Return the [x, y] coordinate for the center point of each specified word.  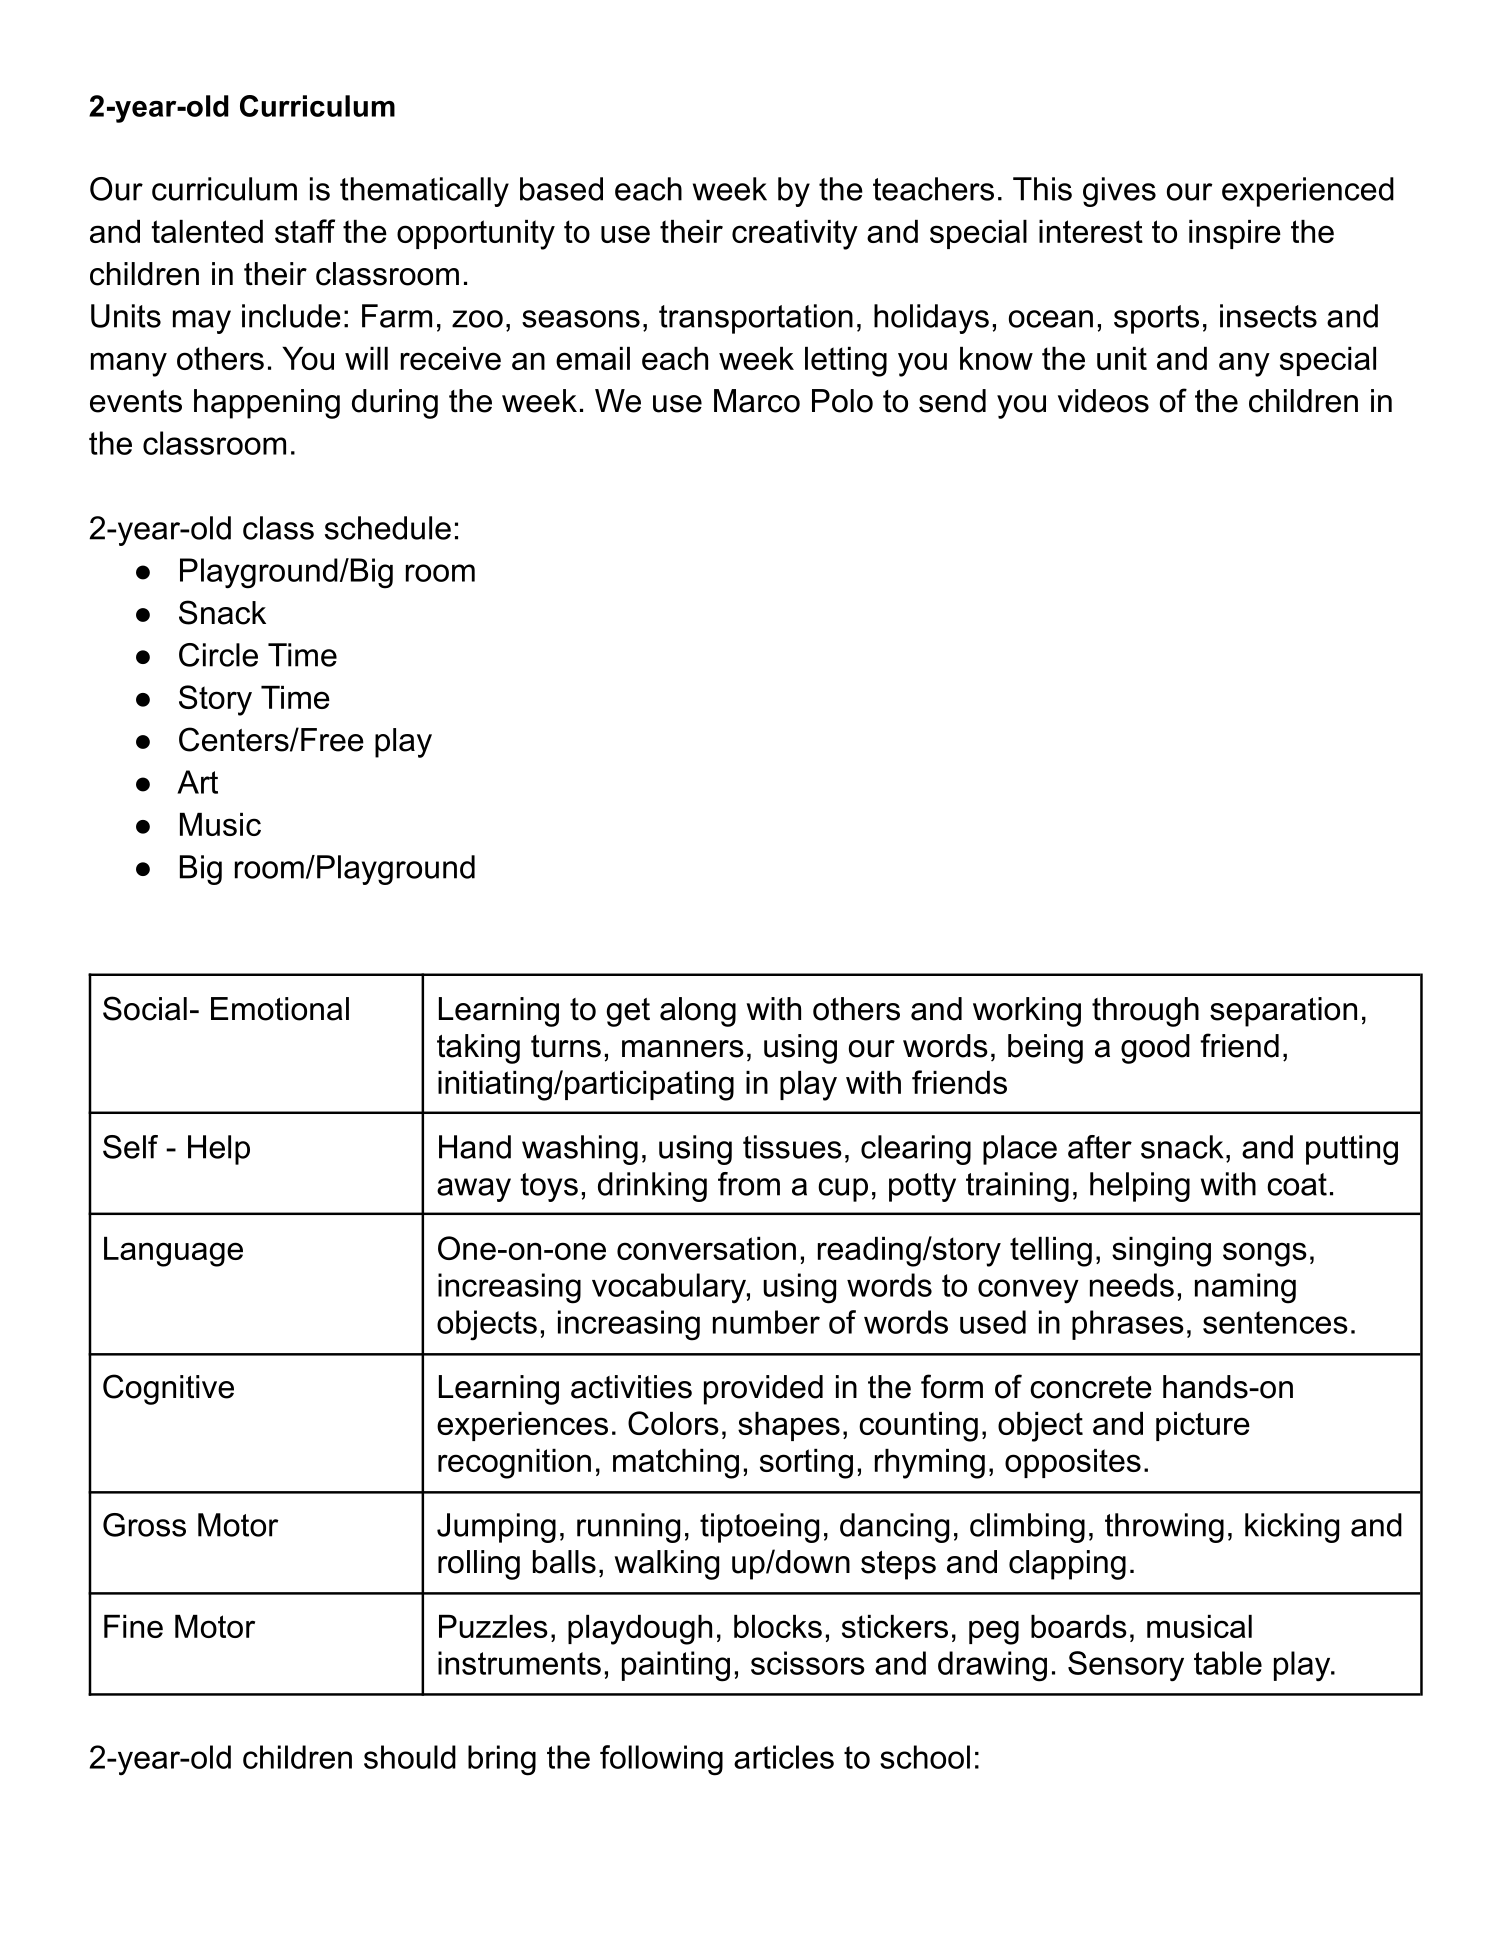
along [698, 1012]
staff [305, 231]
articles [784, 1757]
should [410, 1757]
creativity [795, 235]
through [1145, 1012]
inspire [1235, 234]
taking [478, 1049]
